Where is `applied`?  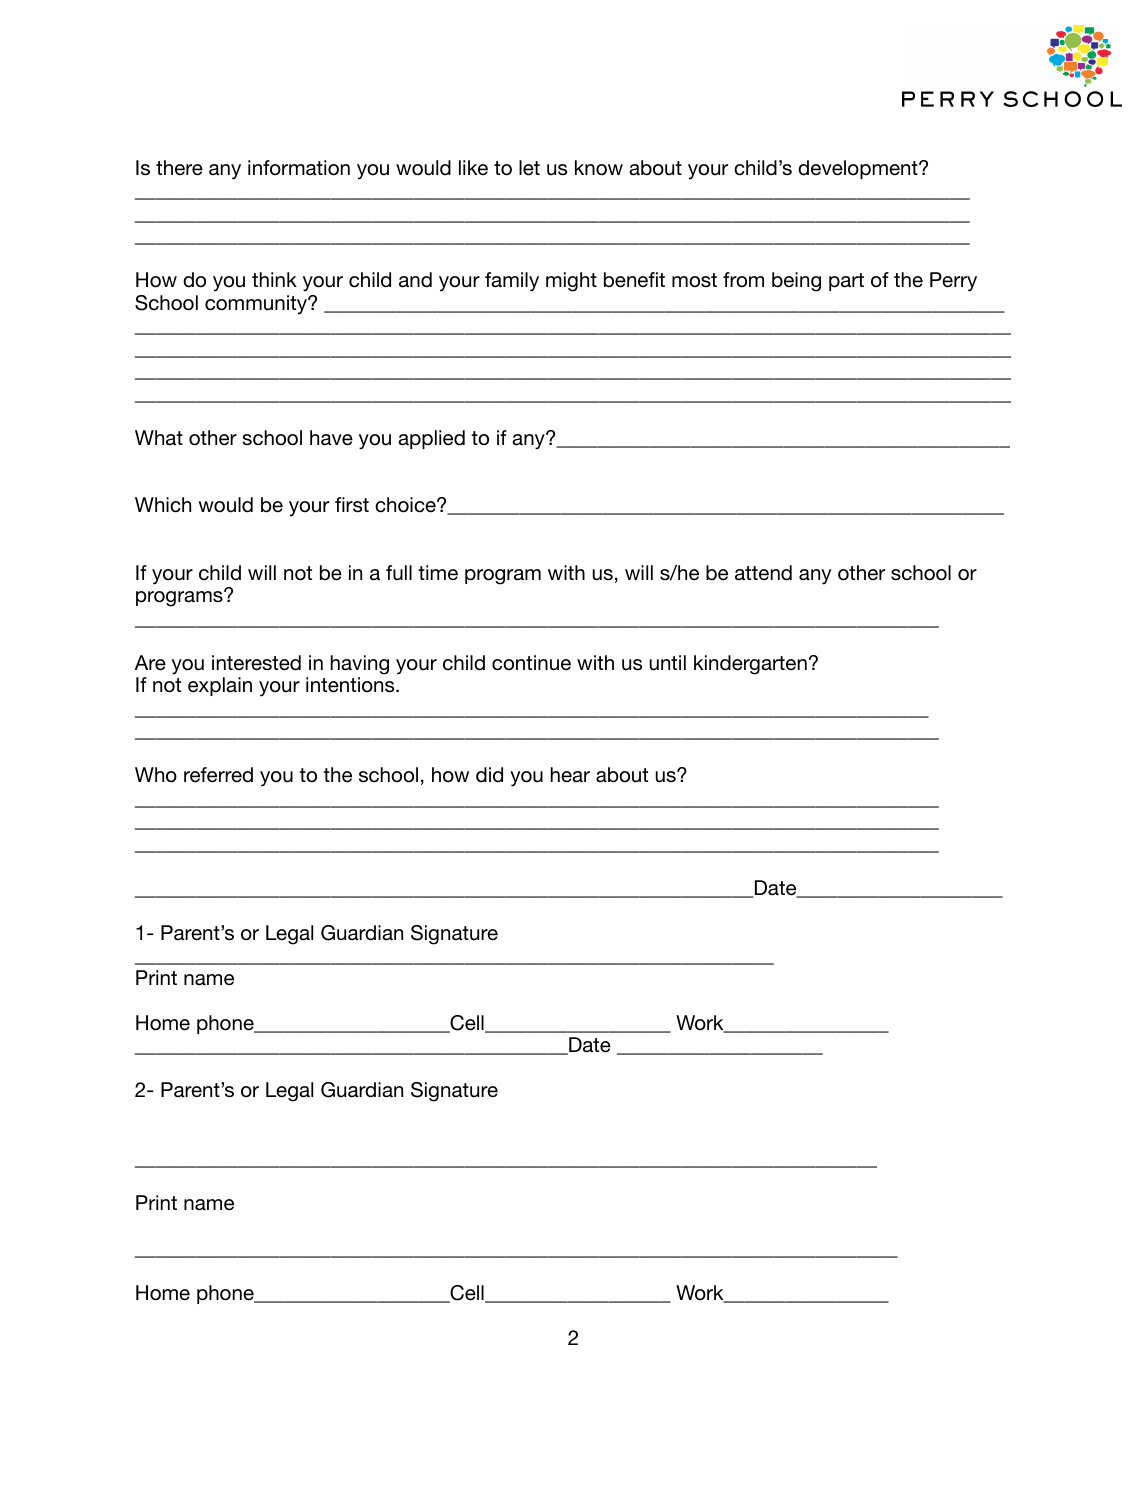
applied is located at coordinates (431, 439).
